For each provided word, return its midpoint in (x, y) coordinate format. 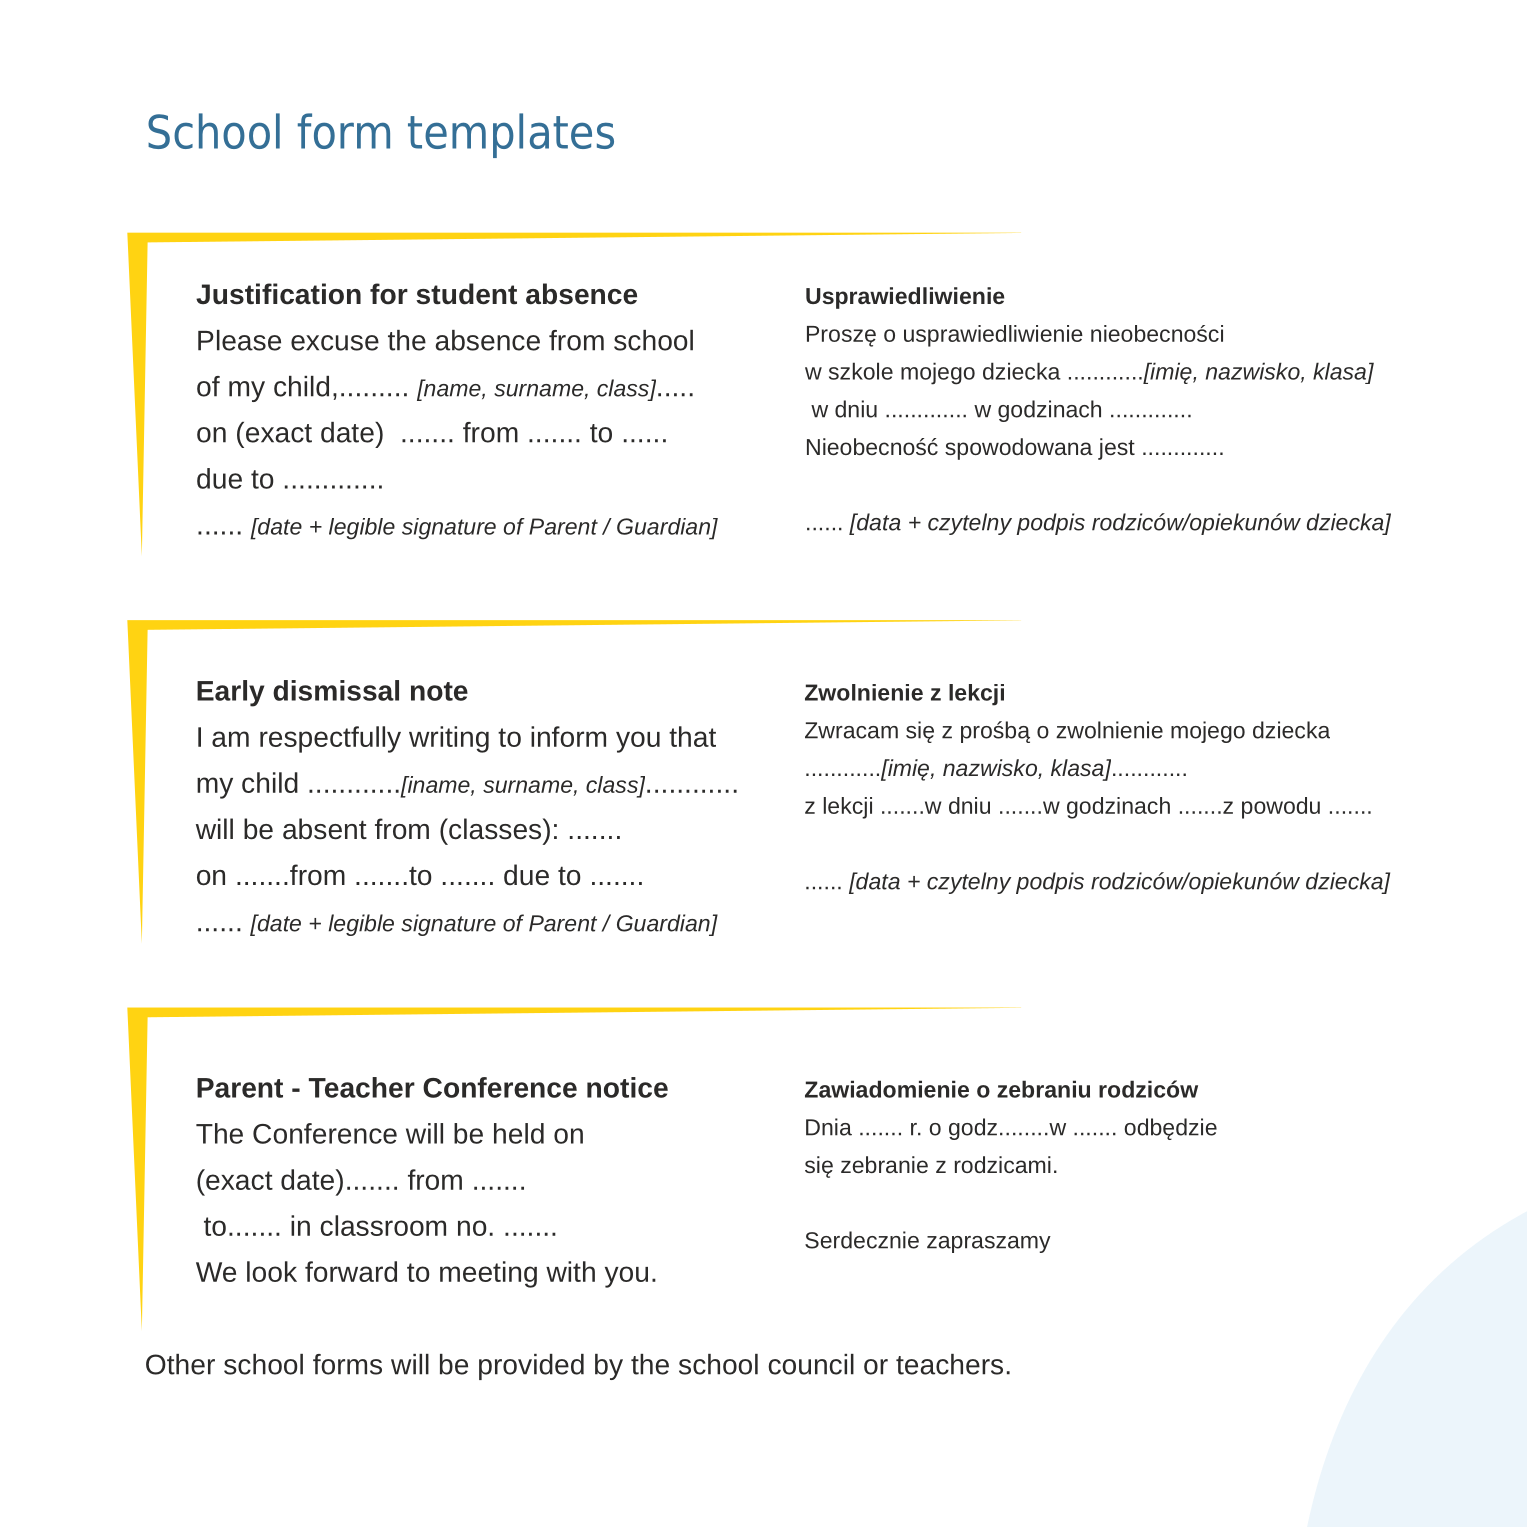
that (692, 736)
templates (511, 135)
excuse (335, 343)
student (466, 294)
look (272, 1271)
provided (531, 1367)
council (811, 1364)
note (439, 691)
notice (627, 1087)
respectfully (330, 739)
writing (449, 739)
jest (1116, 449)
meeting (488, 1274)
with (570, 1271)
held (519, 1133)
